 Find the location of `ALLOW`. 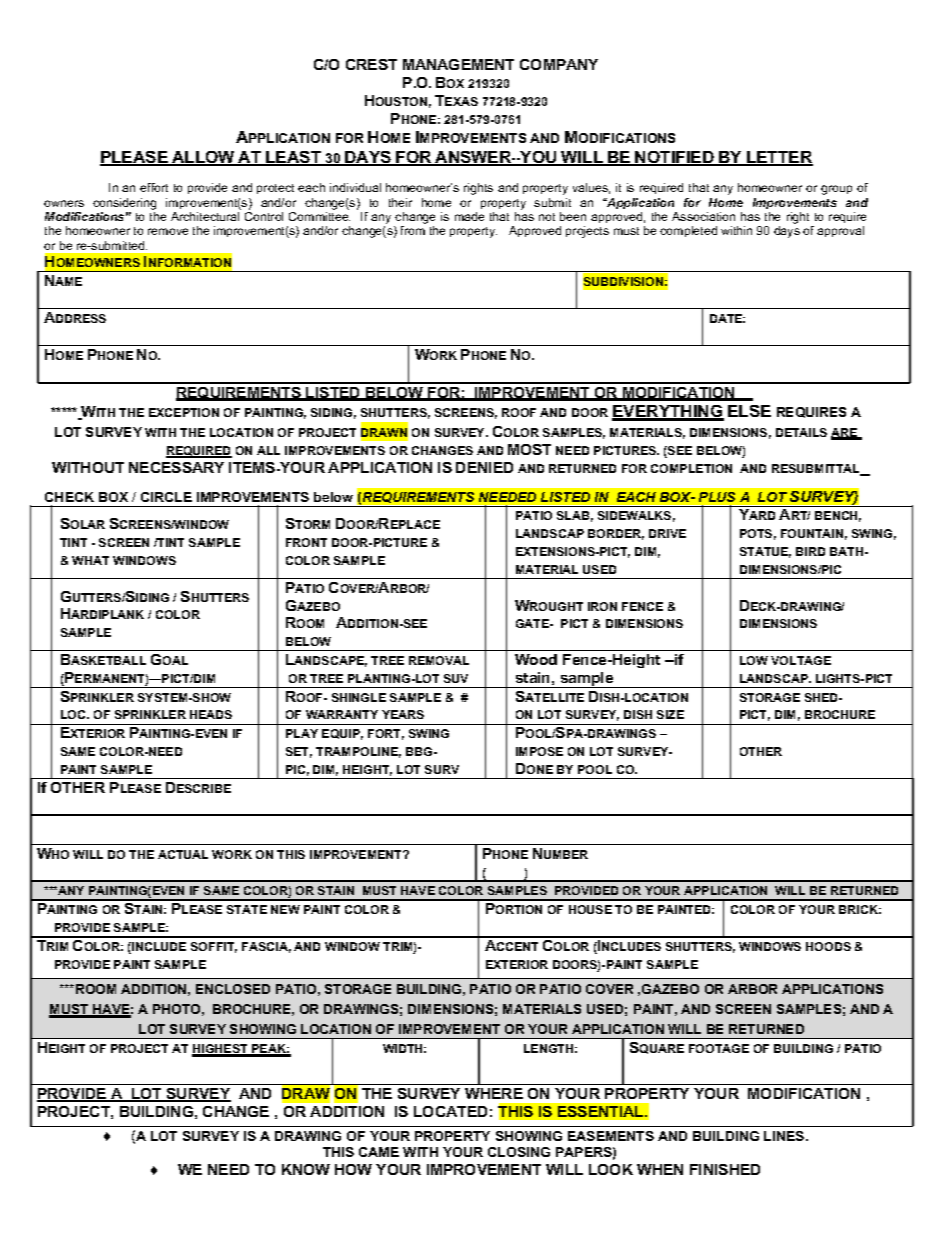

ALLOW is located at coordinates (203, 158).
